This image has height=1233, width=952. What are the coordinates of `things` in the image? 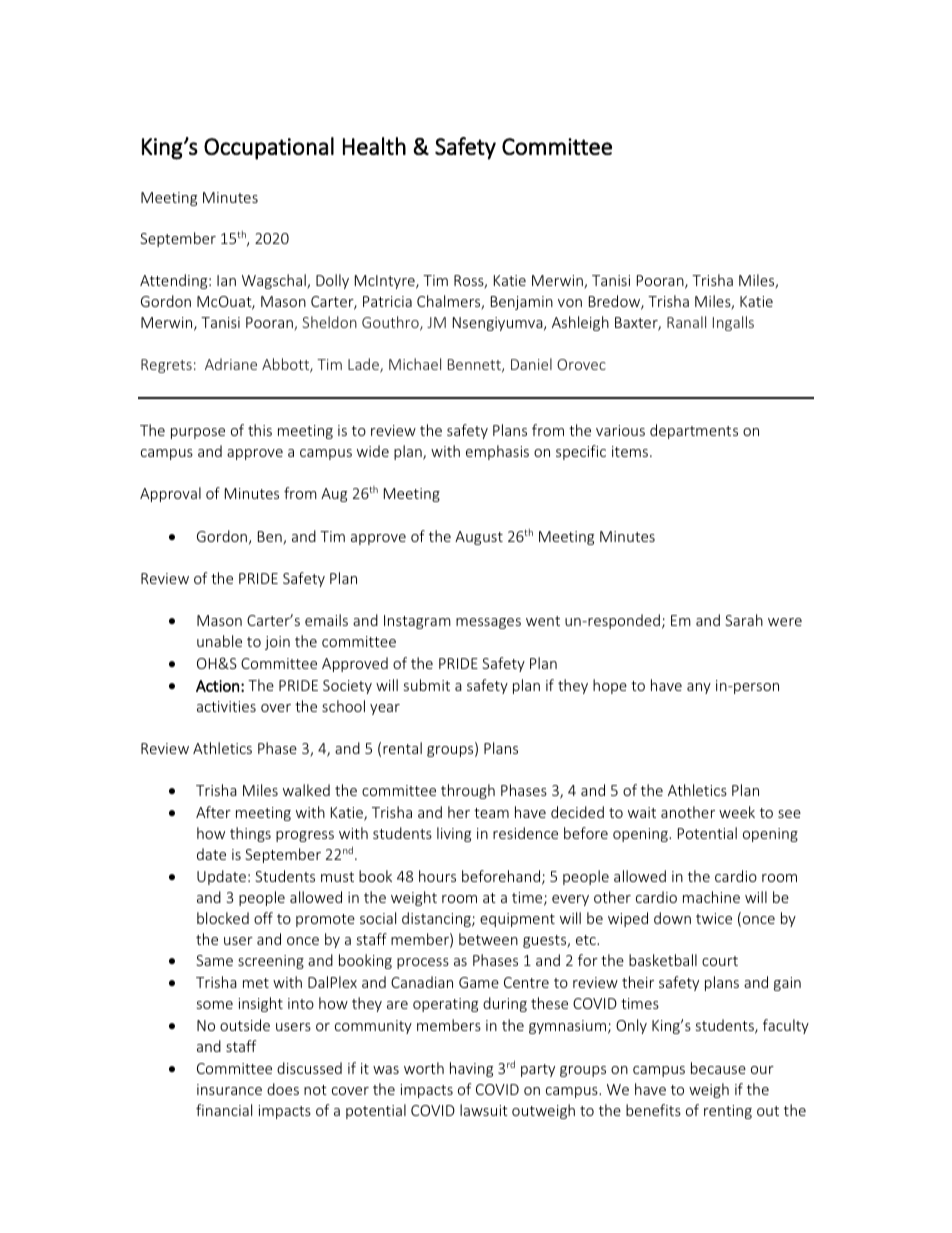 It's located at (250, 834).
